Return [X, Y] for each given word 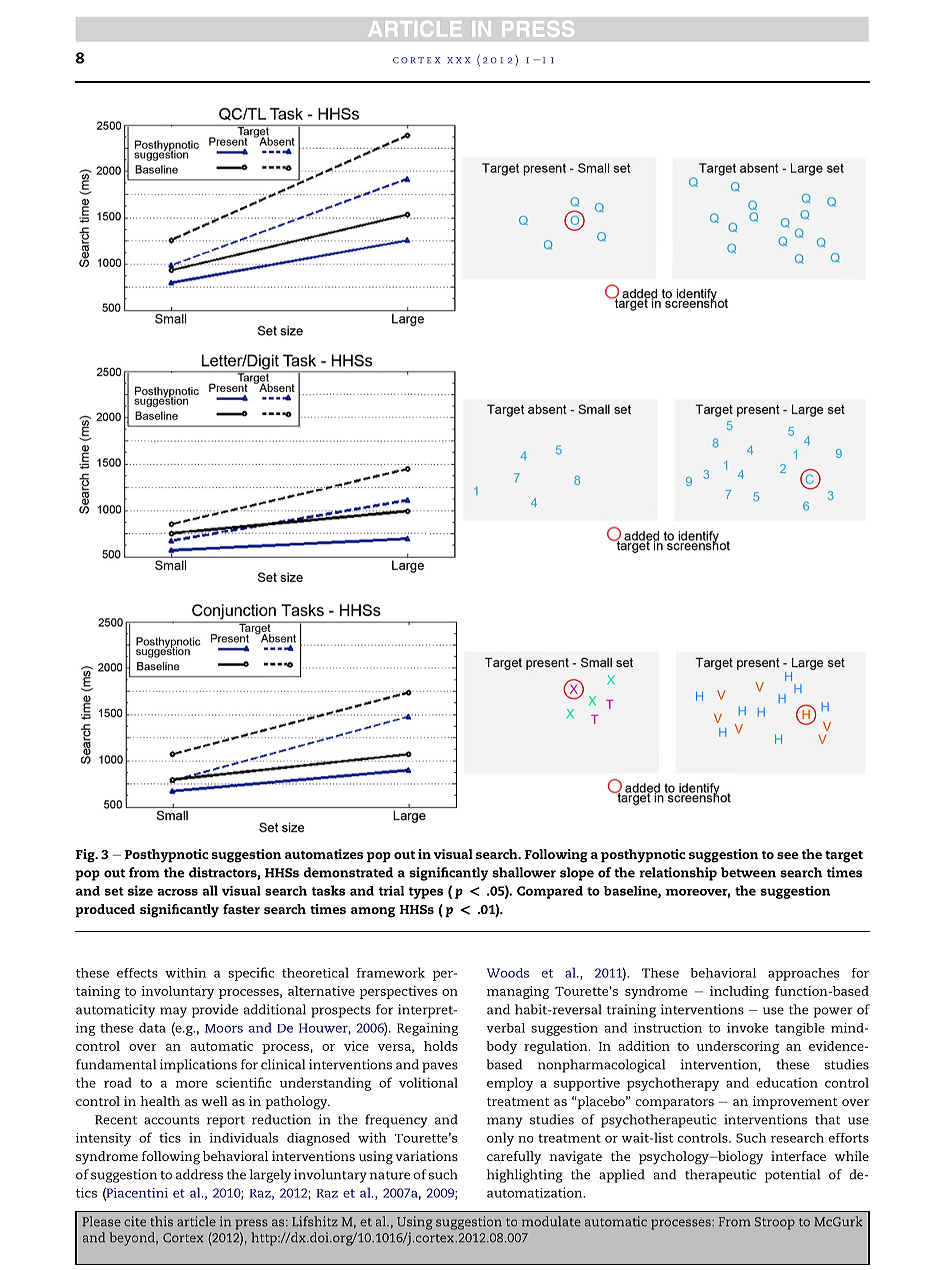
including [739, 992]
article [196, 1221]
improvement [795, 1102]
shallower [524, 872]
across [178, 892]
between [748, 872]
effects [137, 973]
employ [510, 1084]
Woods [508, 973]
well [215, 1101]
